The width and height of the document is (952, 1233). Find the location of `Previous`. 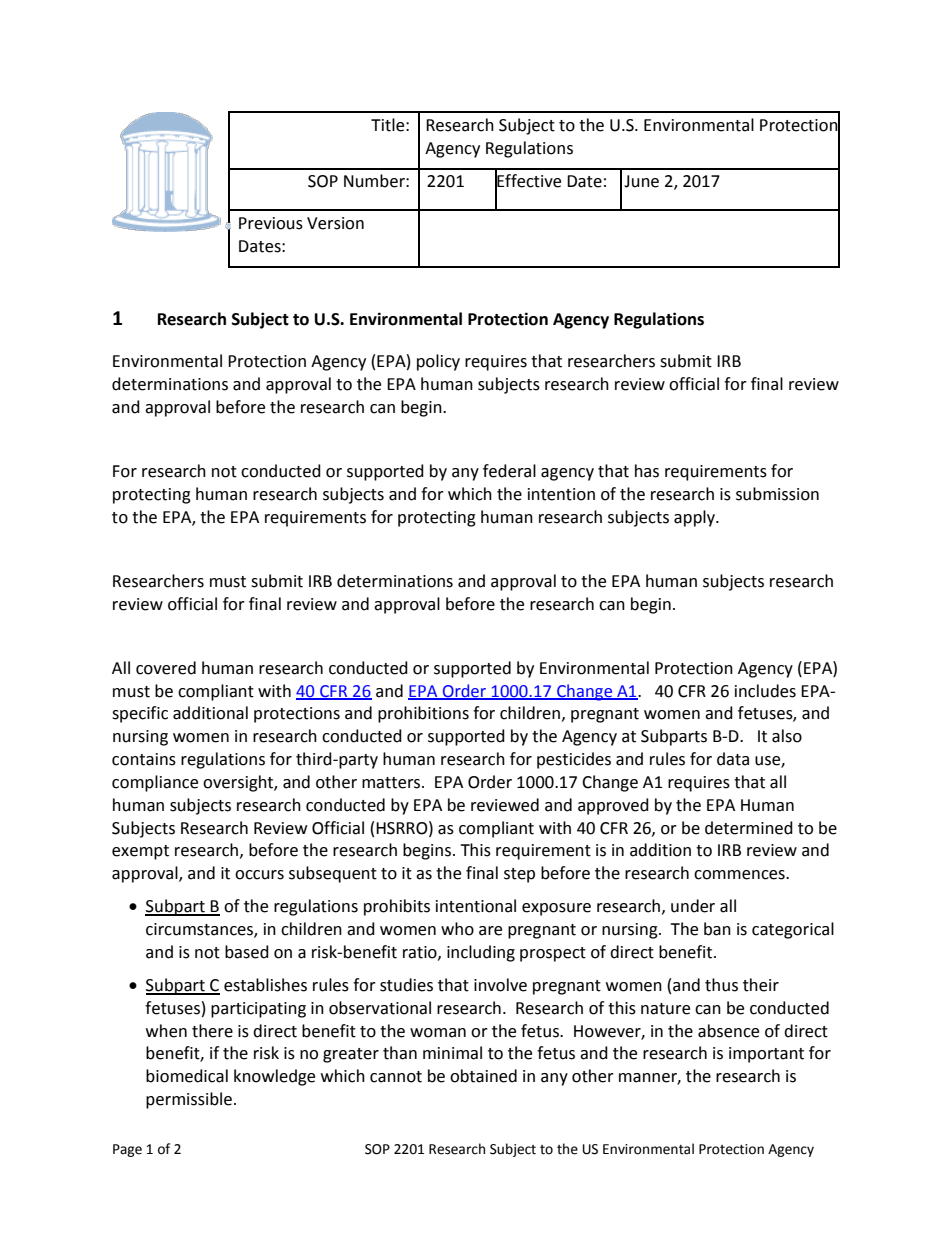

Previous is located at coordinates (271, 223).
